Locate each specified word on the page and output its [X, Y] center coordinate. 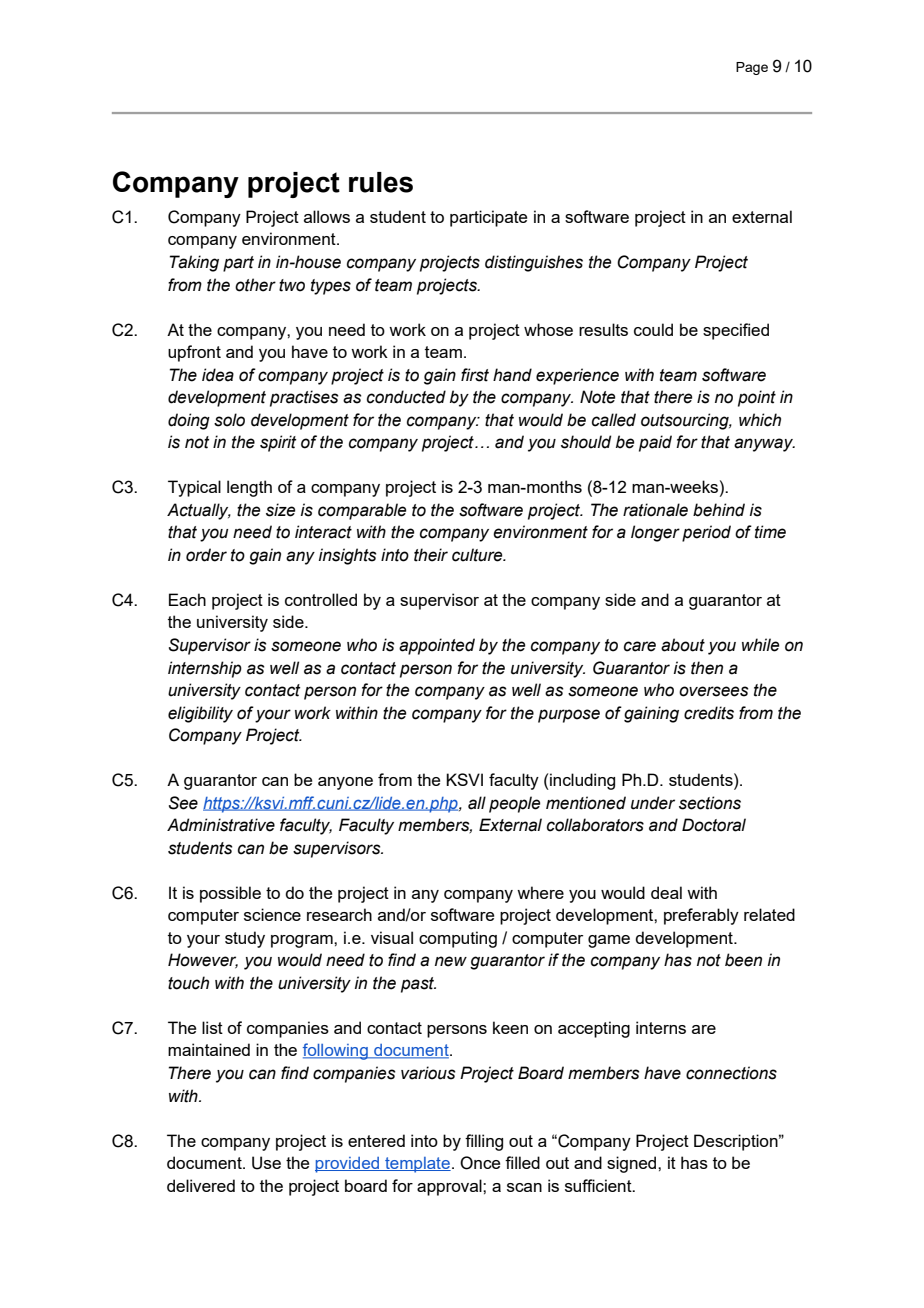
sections [710, 803]
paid [655, 443]
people [514, 804]
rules [381, 182]
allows [327, 216]
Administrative [221, 825]
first [475, 375]
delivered [201, 1185]
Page [752, 68]
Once [480, 1163]
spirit [278, 443]
